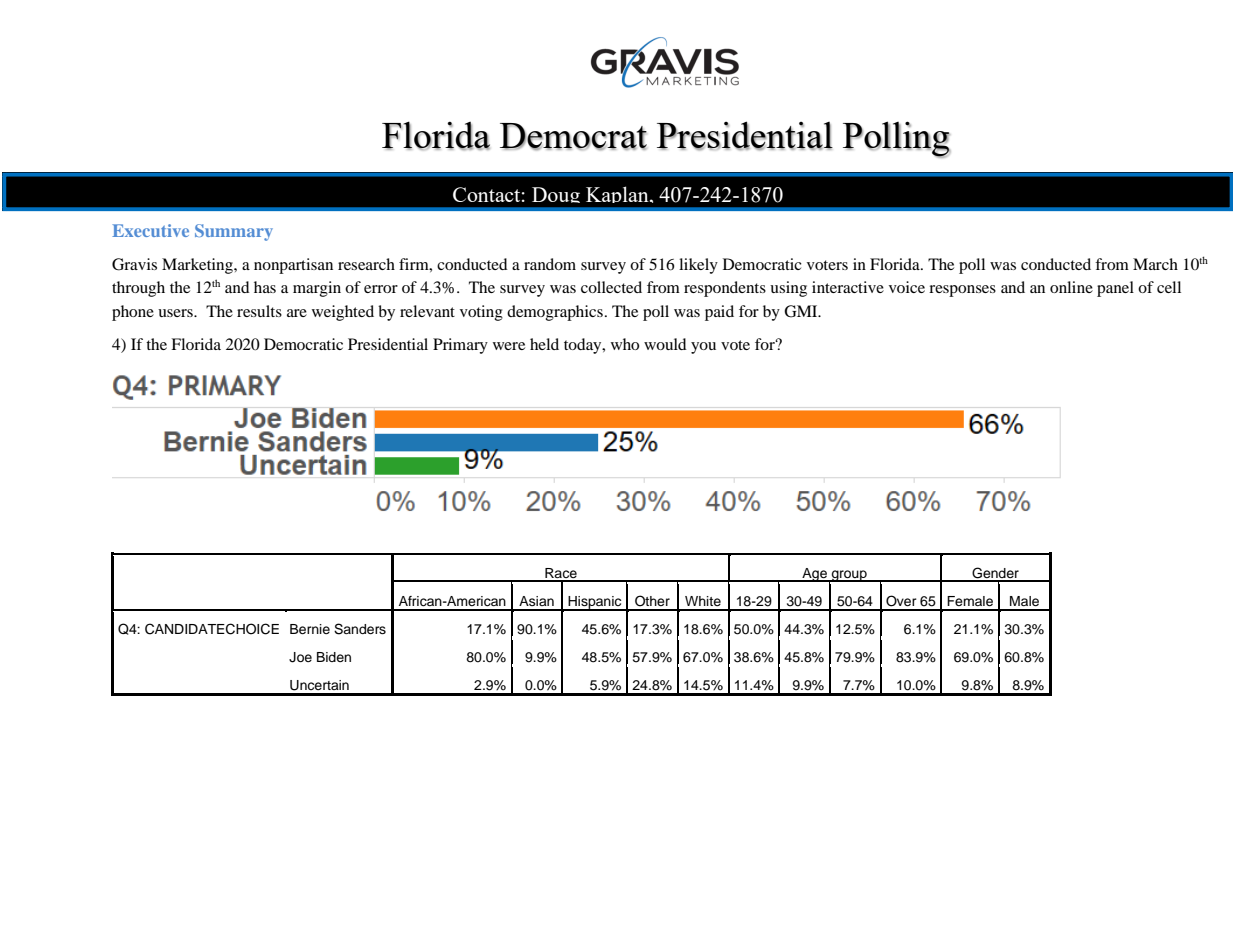 This screenshot has width=1233, height=952. What do you see at coordinates (625, 344) in the screenshot?
I see `who` at bounding box center [625, 344].
